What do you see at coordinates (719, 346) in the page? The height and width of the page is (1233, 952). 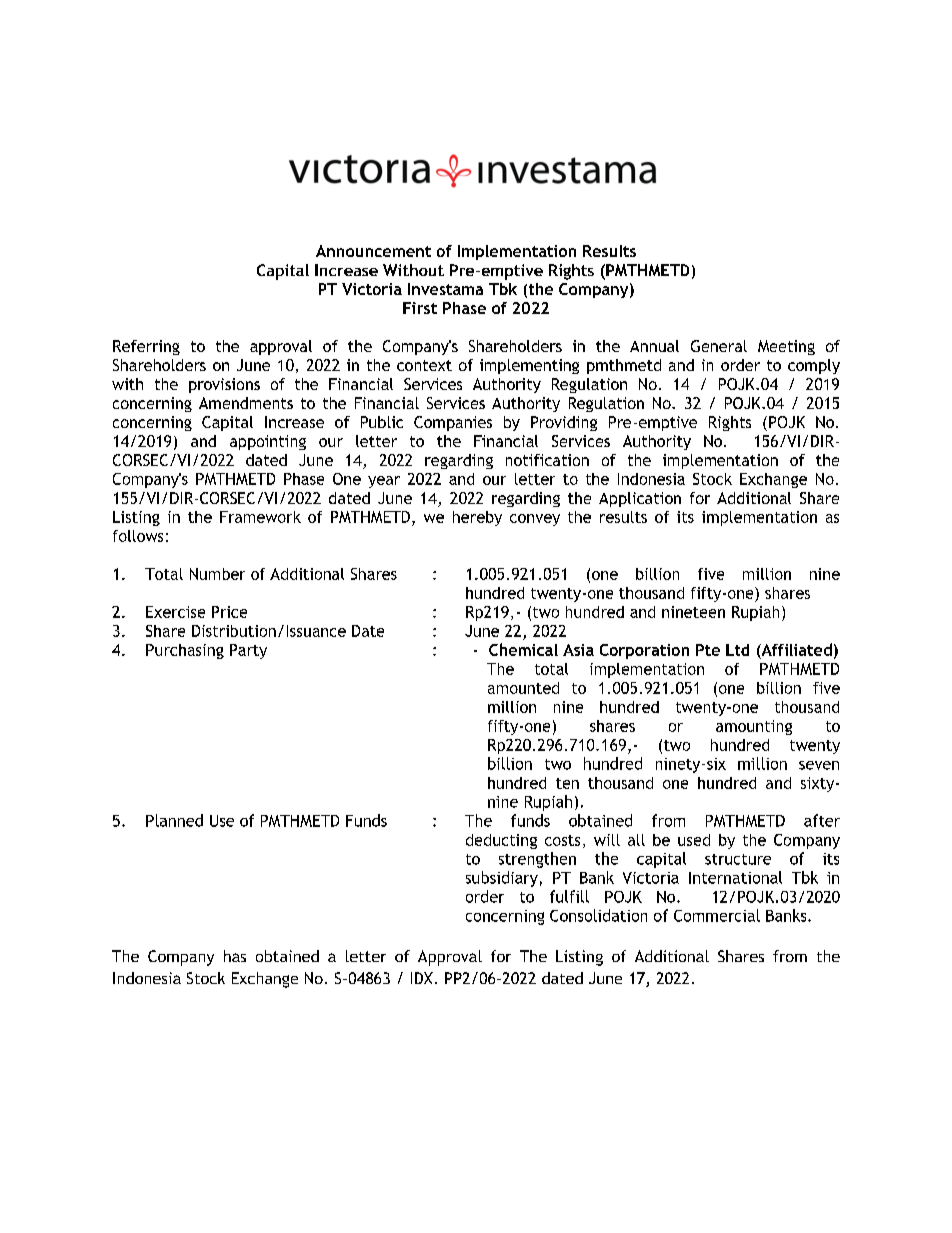 I see `General` at bounding box center [719, 346].
